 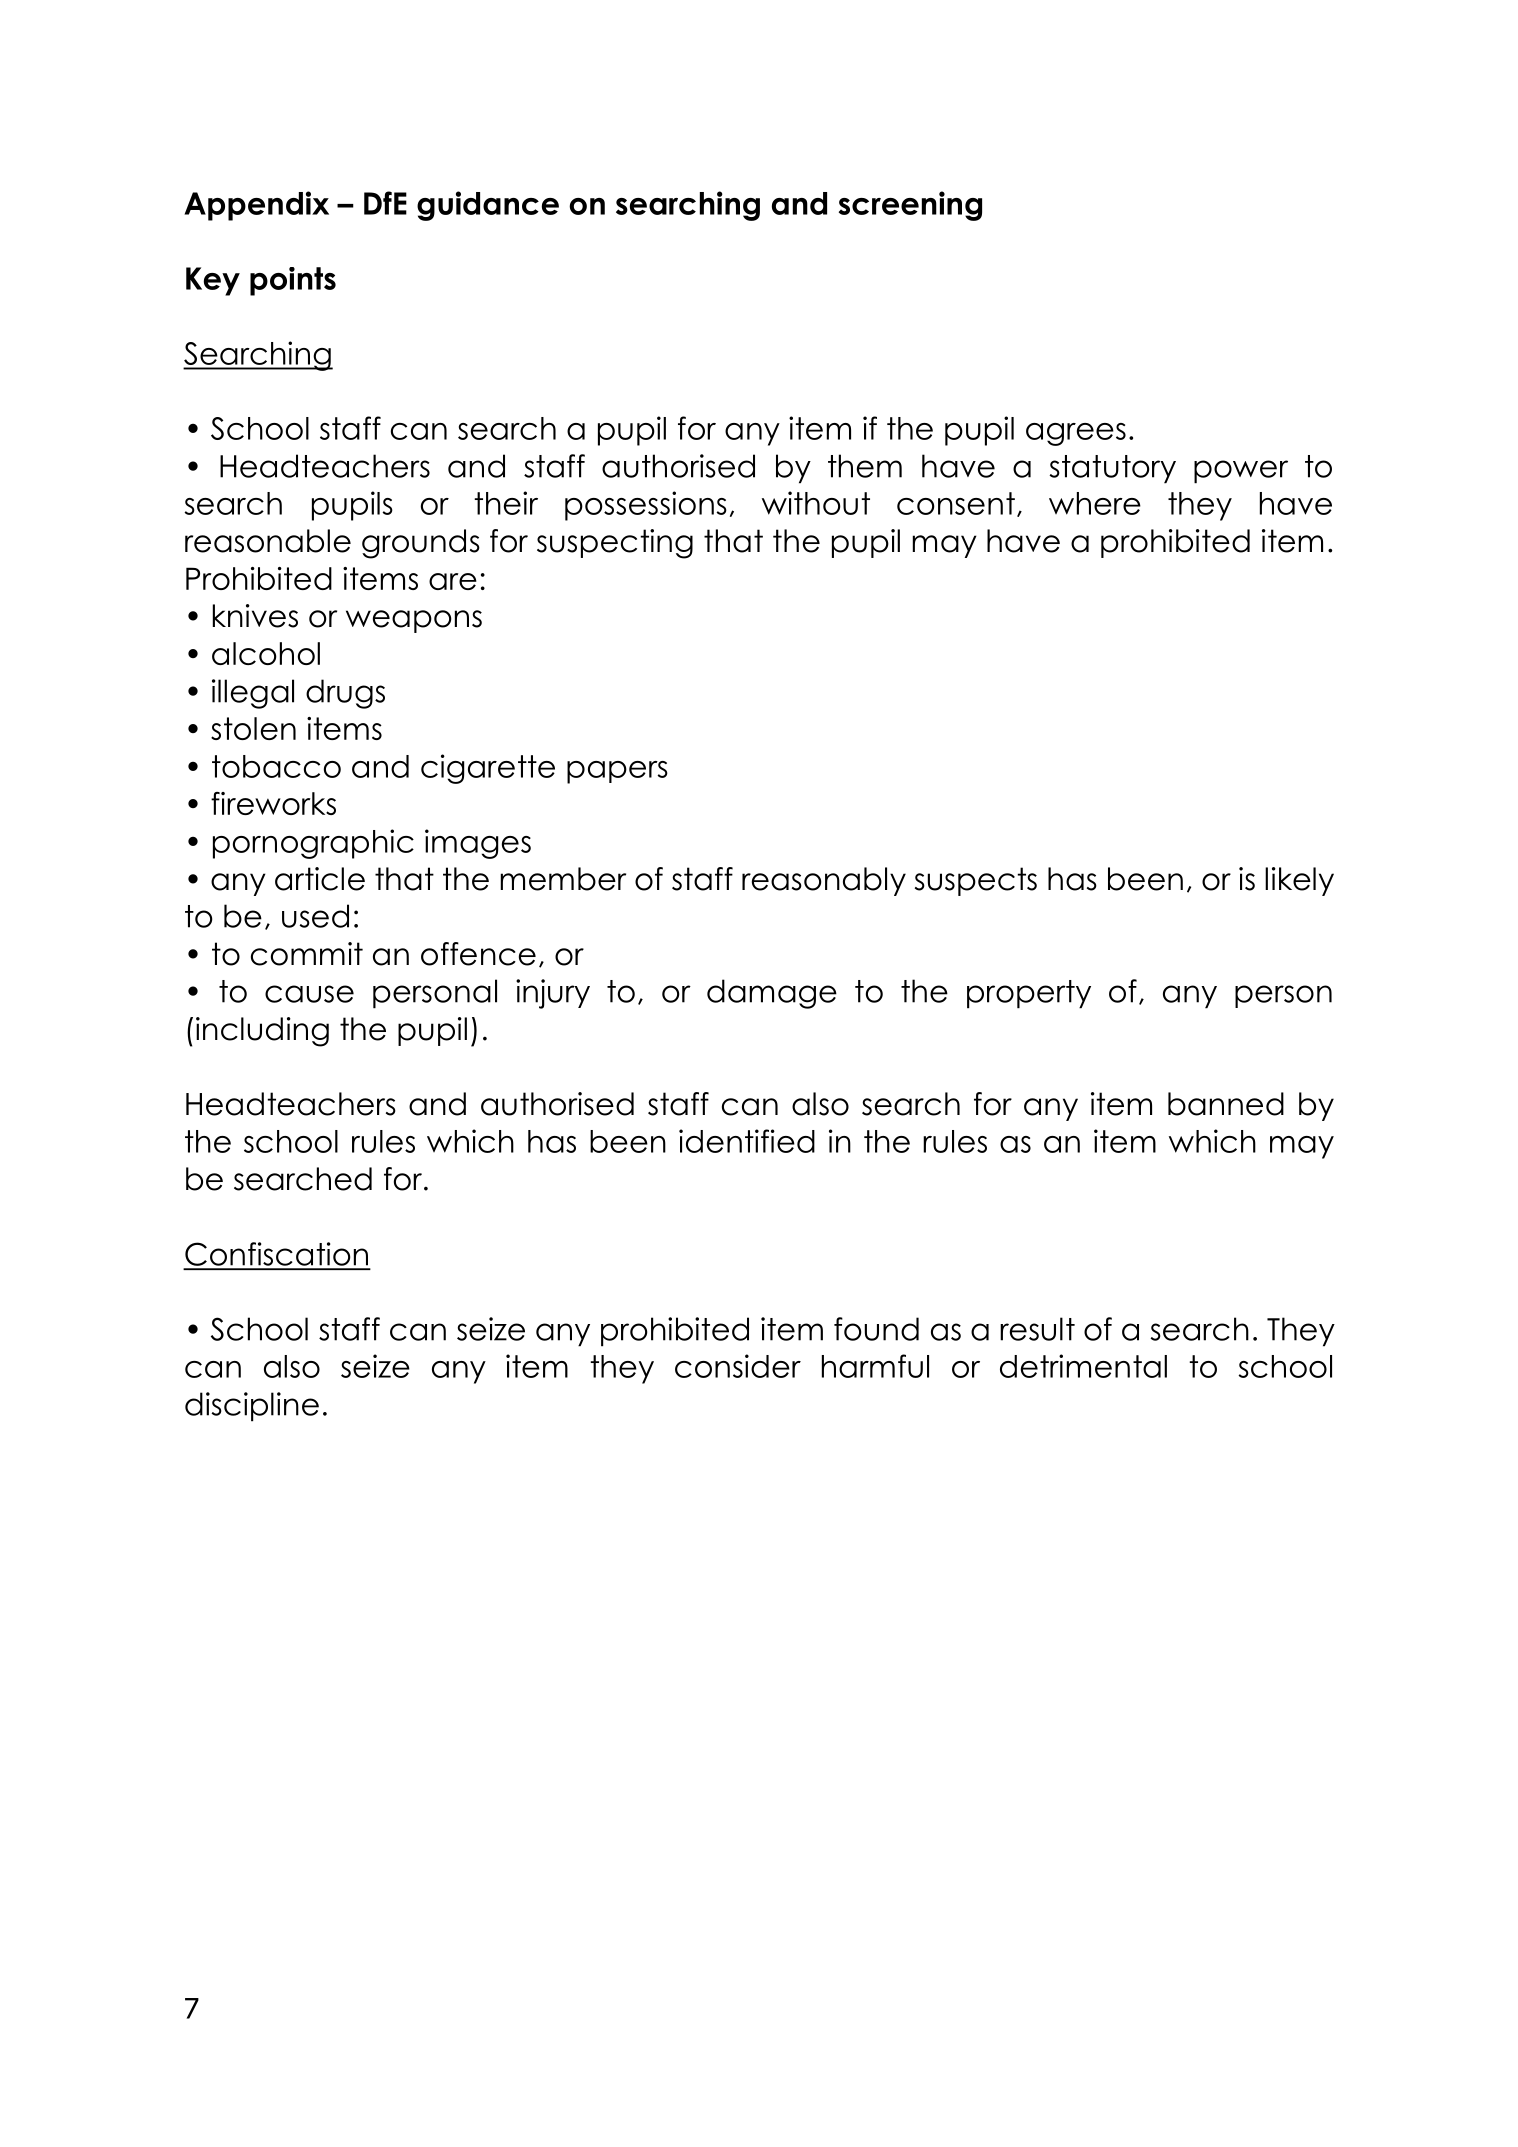 I want to click on consider, so click(x=738, y=1366).
